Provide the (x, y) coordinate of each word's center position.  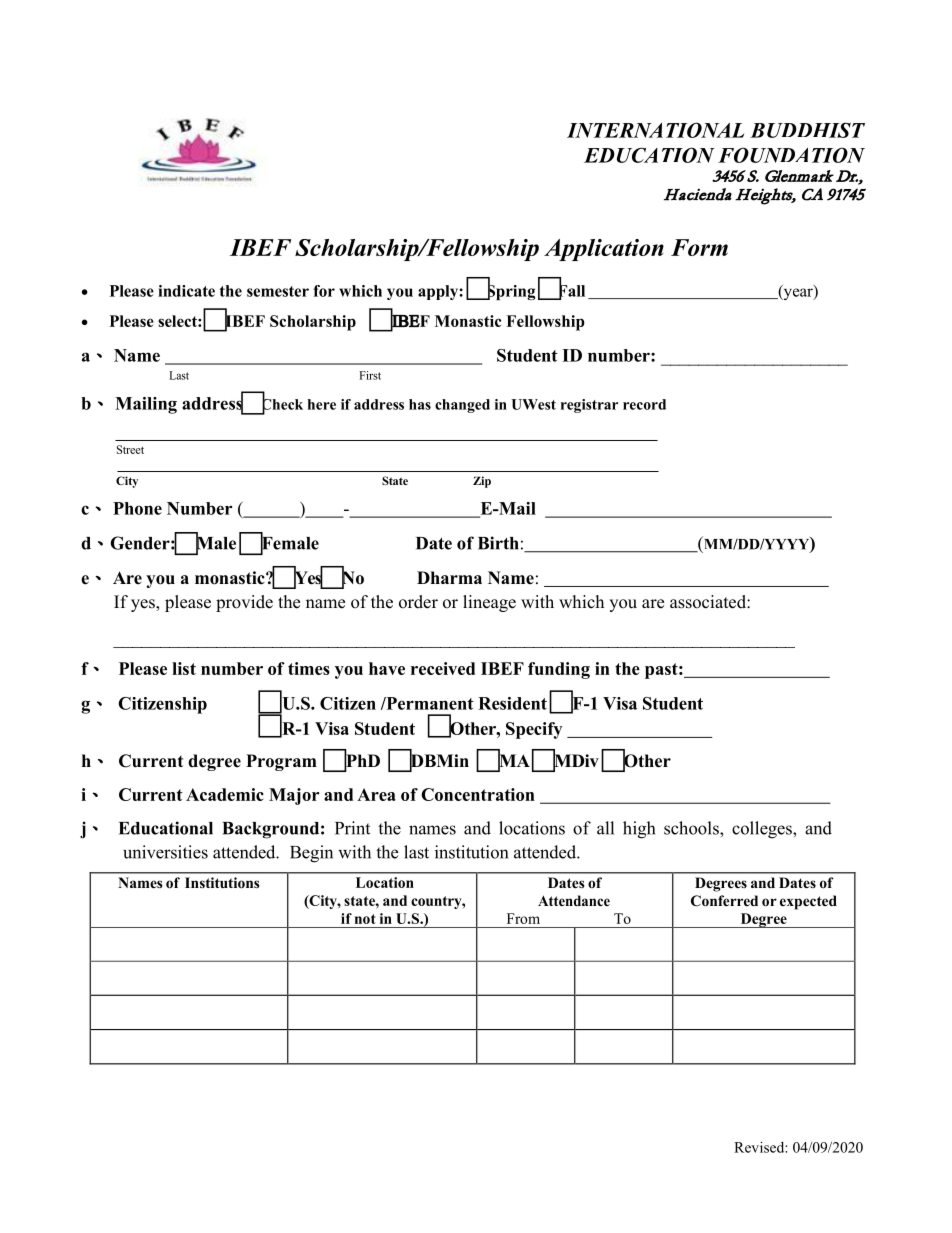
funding (559, 670)
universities (165, 852)
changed (462, 406)
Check (282, 404)
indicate (186, 291)
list (184, 668)
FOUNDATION (791, 155)
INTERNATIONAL (655, 130)
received (443, 668)
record (644, 404)
